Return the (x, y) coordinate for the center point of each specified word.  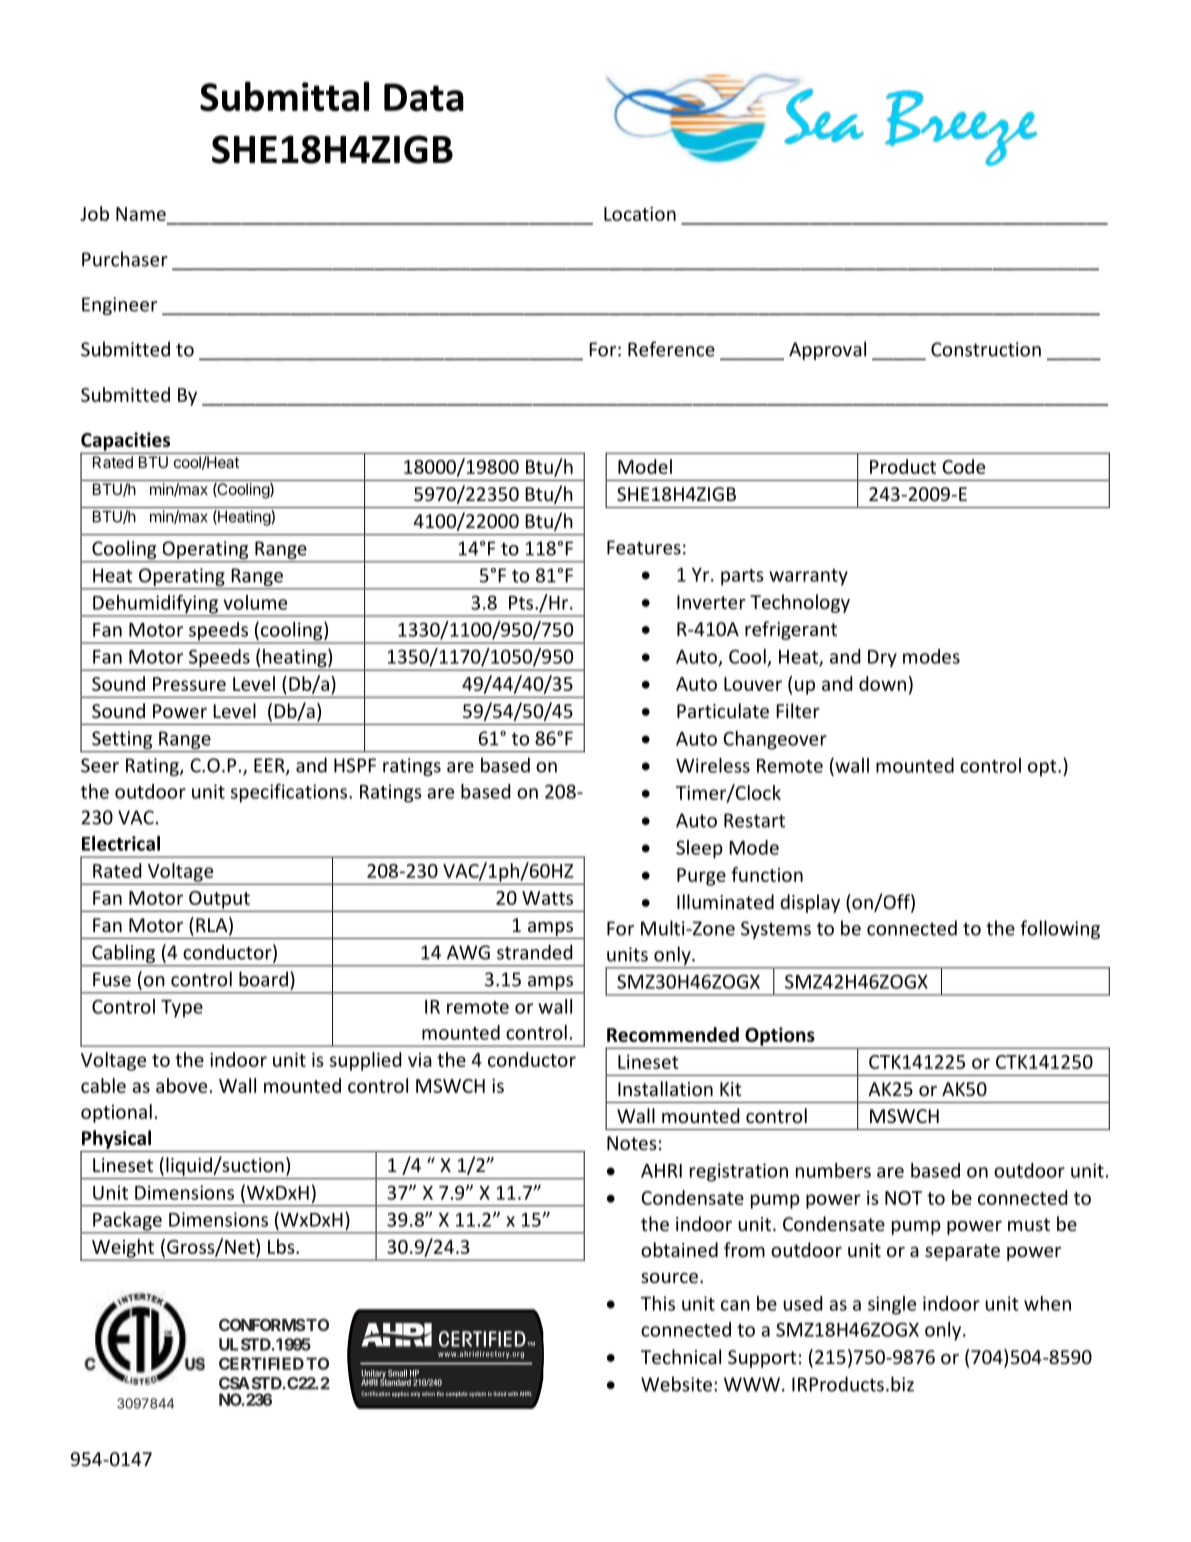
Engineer (119, 306)
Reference (671, 349)
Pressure (189, 684)
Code (963, 466)
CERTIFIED (261, 1363)
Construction (986, 349)
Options (780, 1037)
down (882, 683)
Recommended (673, 1034)
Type (182, 1009)
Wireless (713, 765)
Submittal (284, 96)
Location (640, 214)
